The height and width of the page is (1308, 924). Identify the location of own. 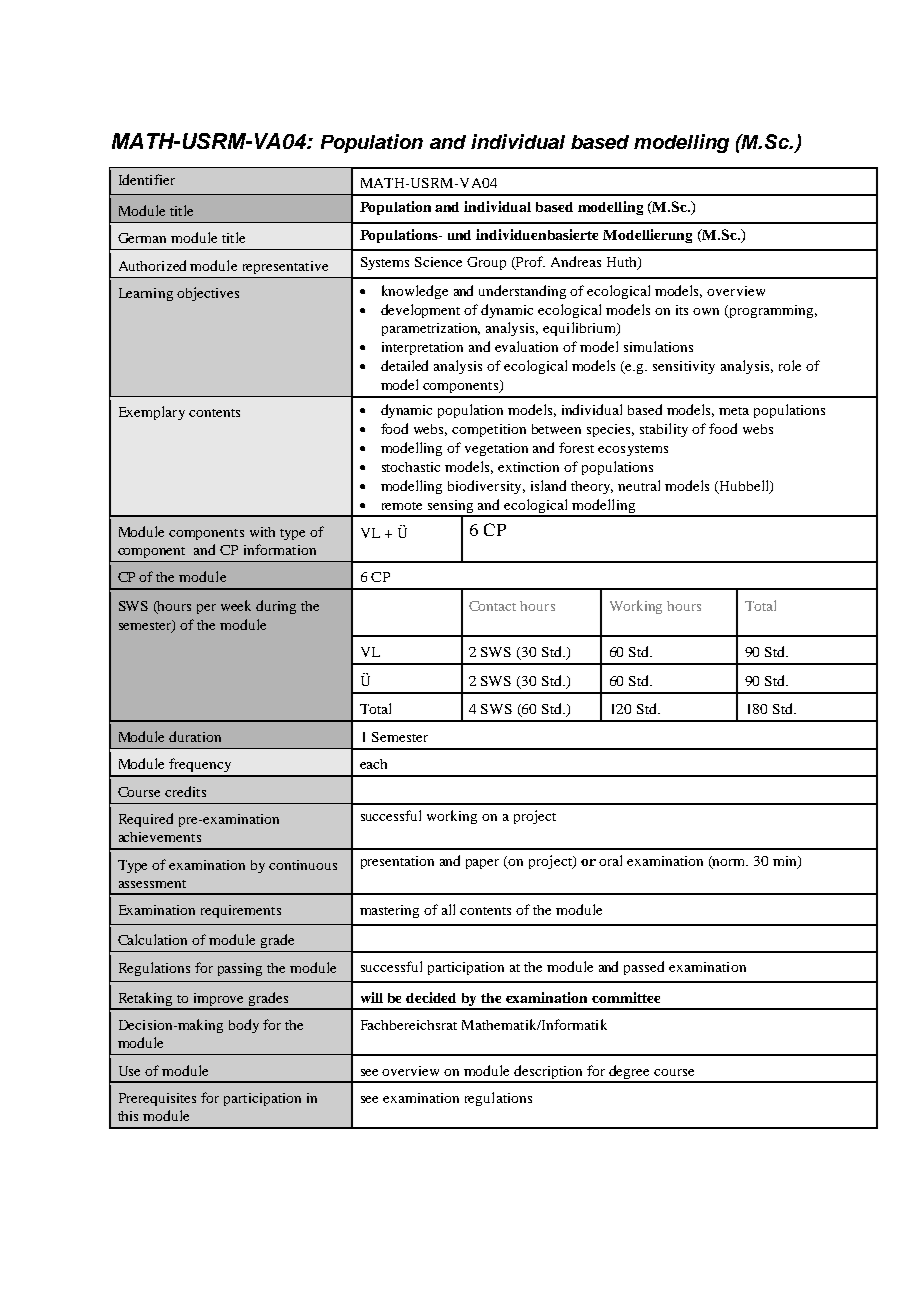
(706, 311).
